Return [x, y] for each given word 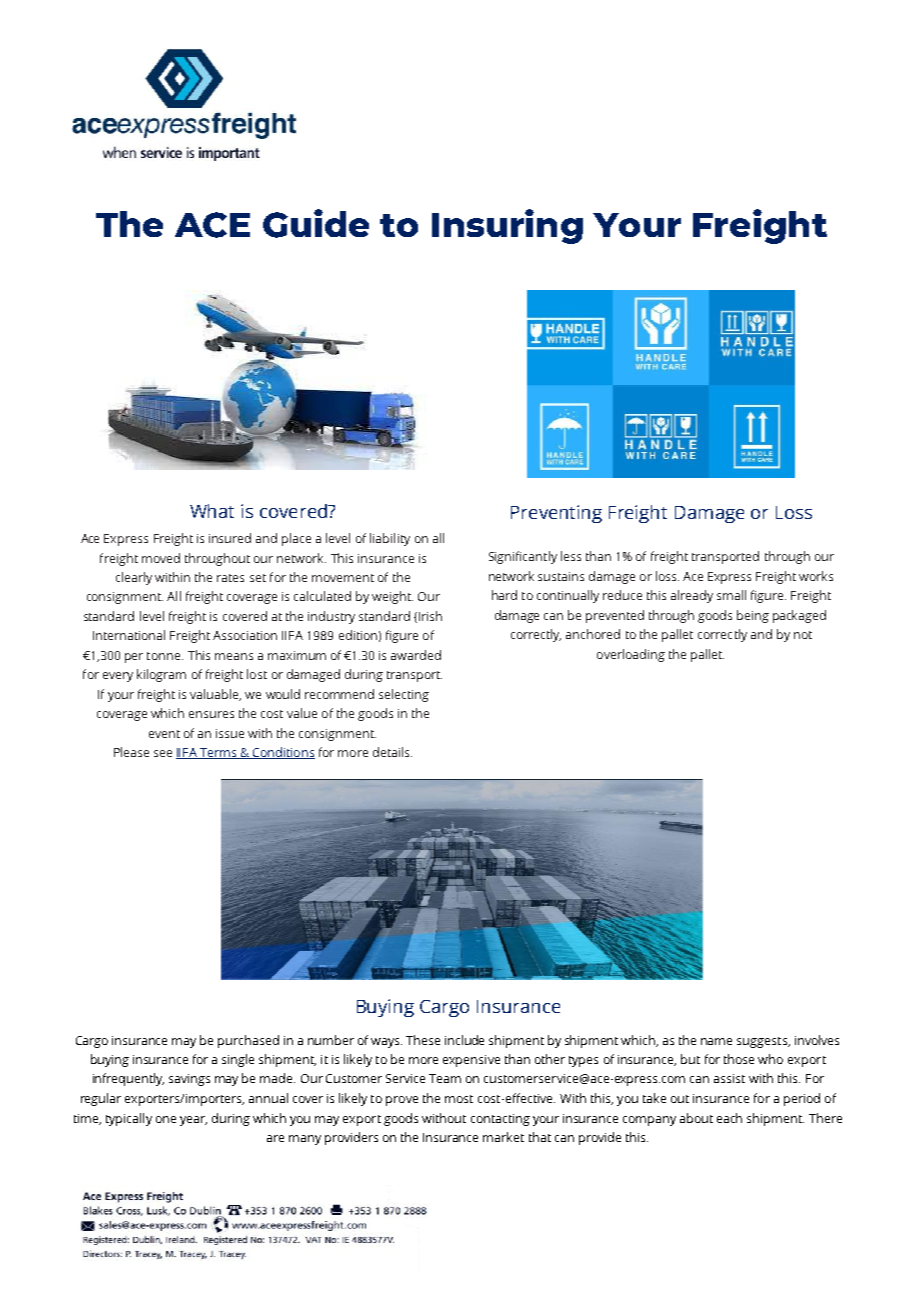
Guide [316, 223]
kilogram [161, 675]
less [571, 556]
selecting [404, 695]
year [193, 1121]
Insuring [507, 226]
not [803, 635]
